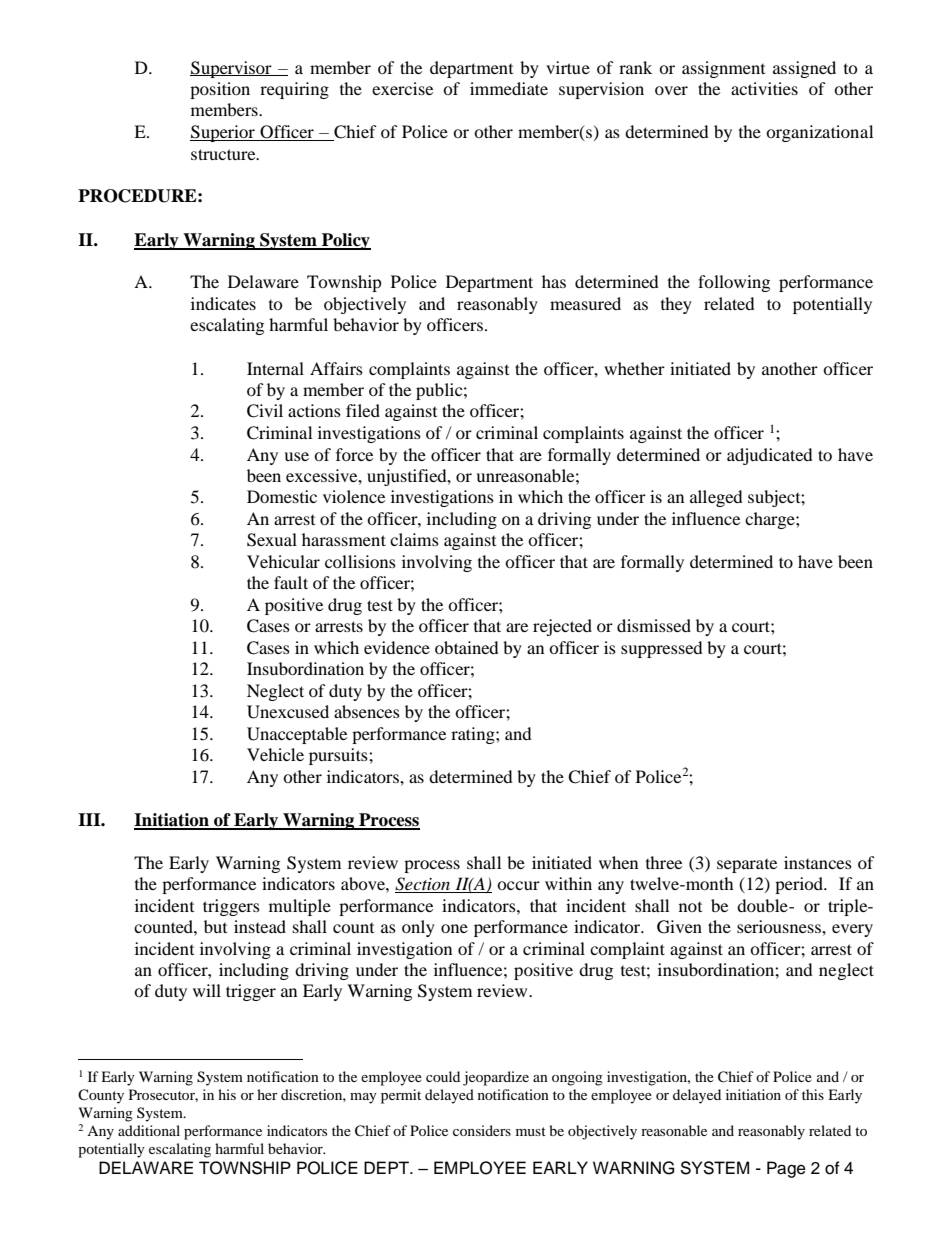 The image size is (952, 1233). What do you see at coordinates (149, 1130) in the page?
I see `additional` at bounding box center [149, 1130].
